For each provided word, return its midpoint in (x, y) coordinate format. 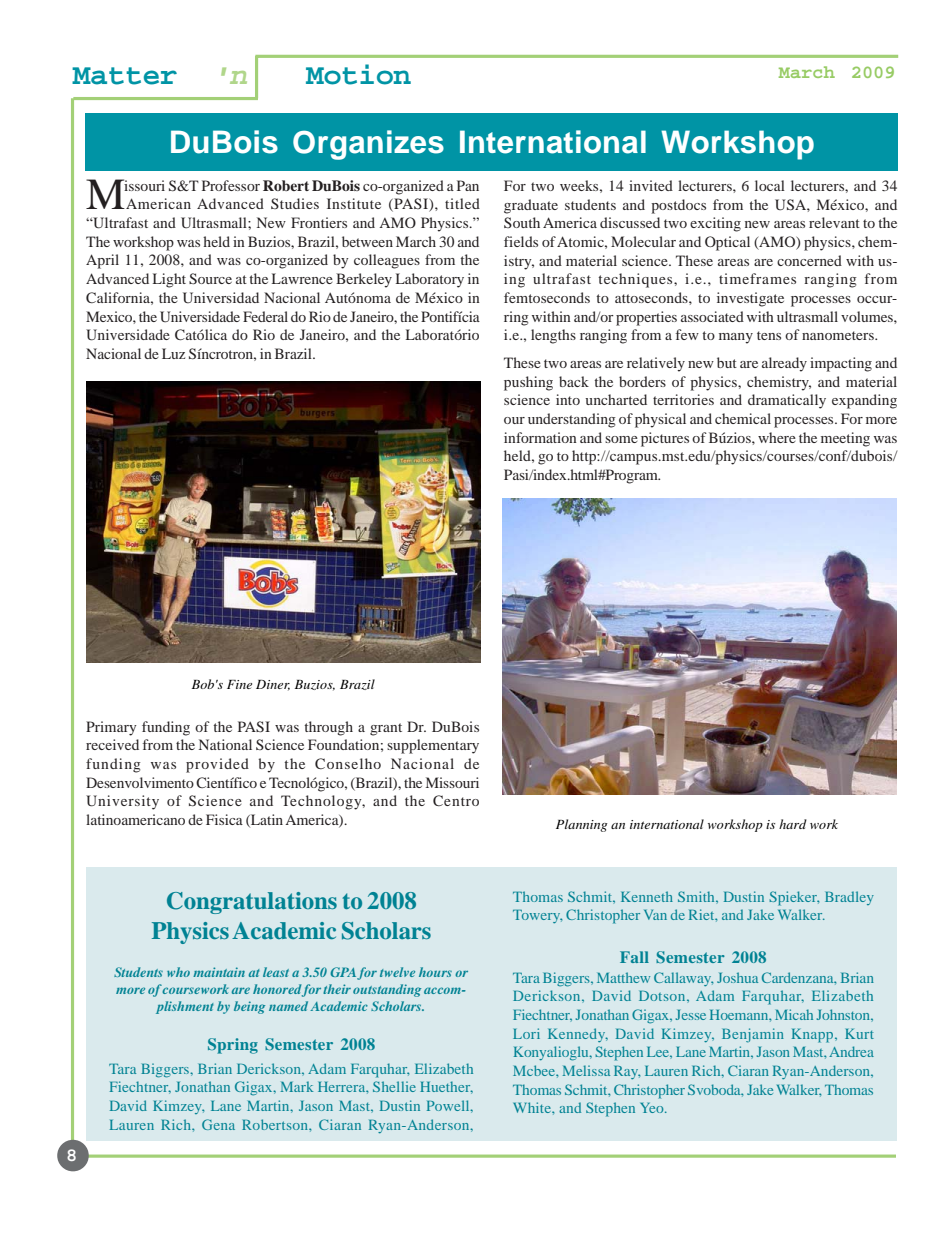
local (770, 185)
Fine (239, 684)
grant (386, 729)
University (122, 802)
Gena (218, 1124)
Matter (124, 76)
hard (793, 824)
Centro (456, 800)
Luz (173, 353)
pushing (528, 383)
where (777, 437)
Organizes (368, 145)
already (784, 364)
